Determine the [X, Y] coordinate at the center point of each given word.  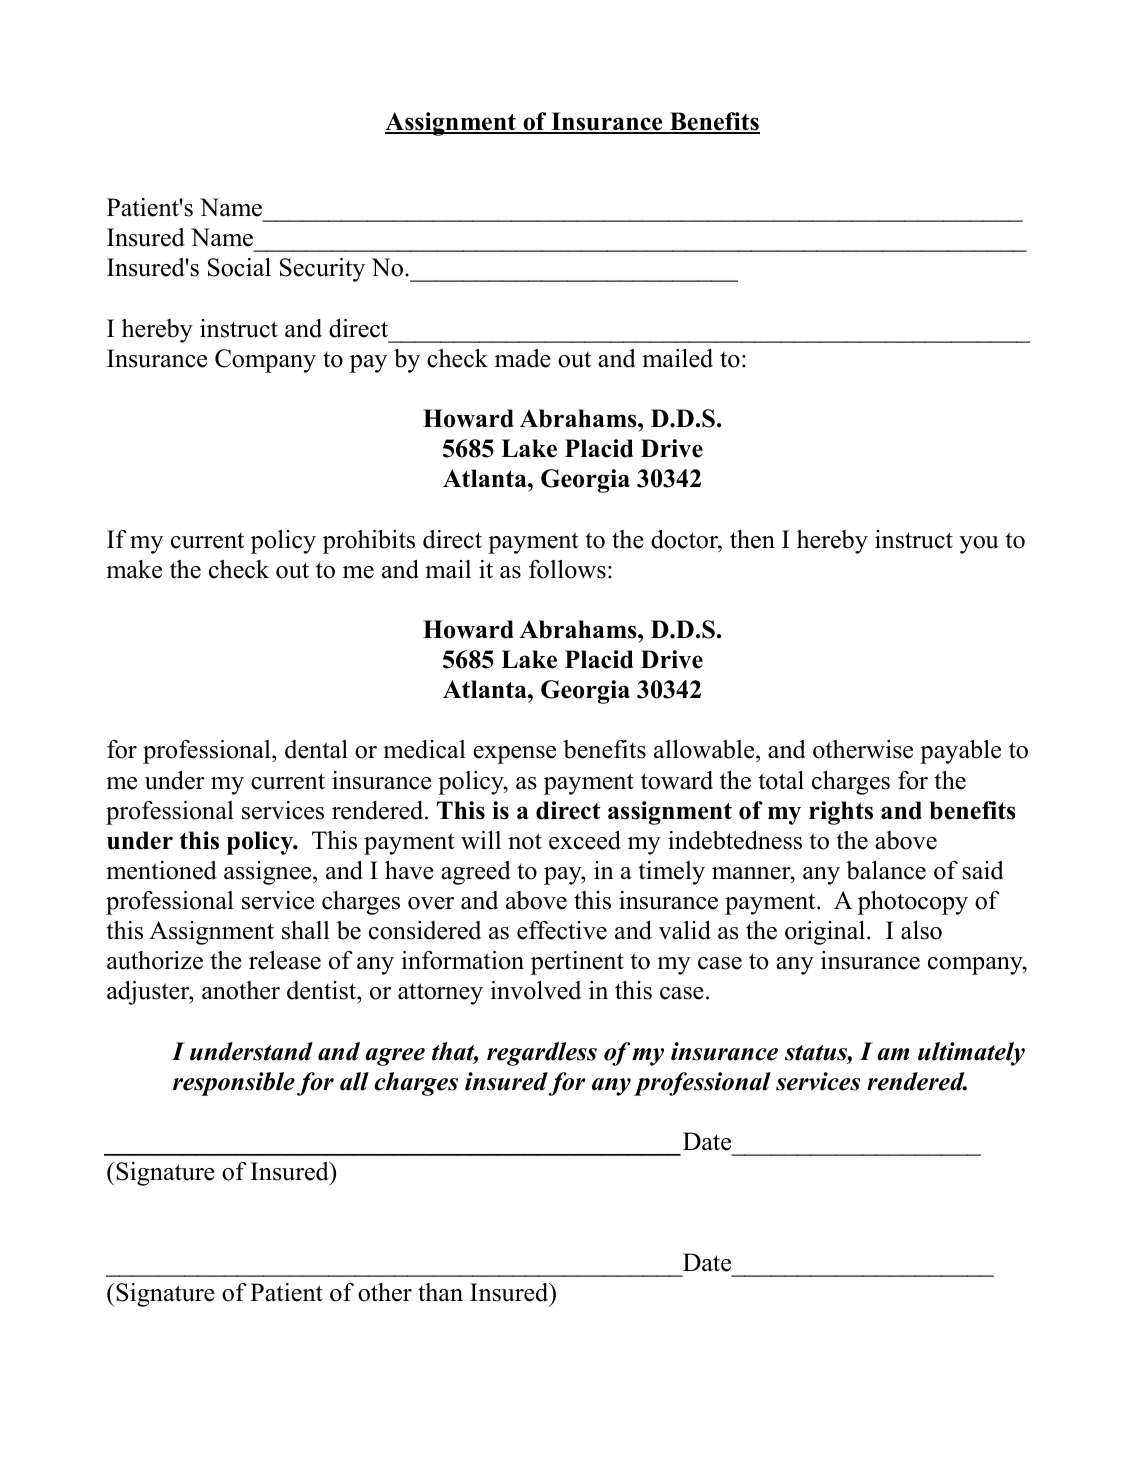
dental [316, 749]
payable [960, 752]
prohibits [369, 542]
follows [567, 569]
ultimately [971, 1054]
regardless [542, 1054]
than [440, 1292]
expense [514, 755]
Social [239, 267]
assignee [269, 873]
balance [886, 870]
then [752, 539]
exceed [585, 840]
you [979, 545]
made [523, 358]
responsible [234, 1084]
